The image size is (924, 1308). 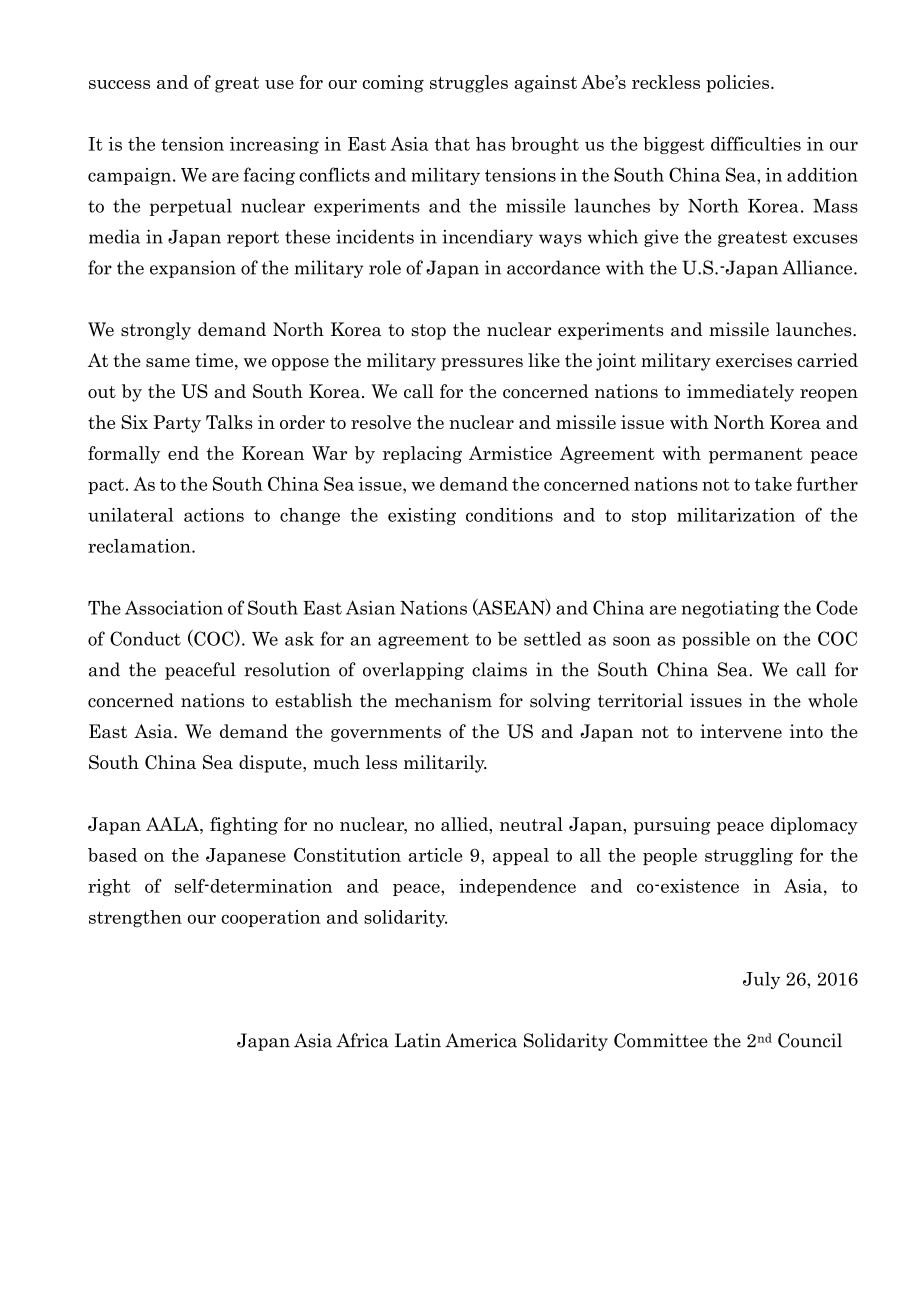 I want to click on militarization, so click(x=736, y=515).
